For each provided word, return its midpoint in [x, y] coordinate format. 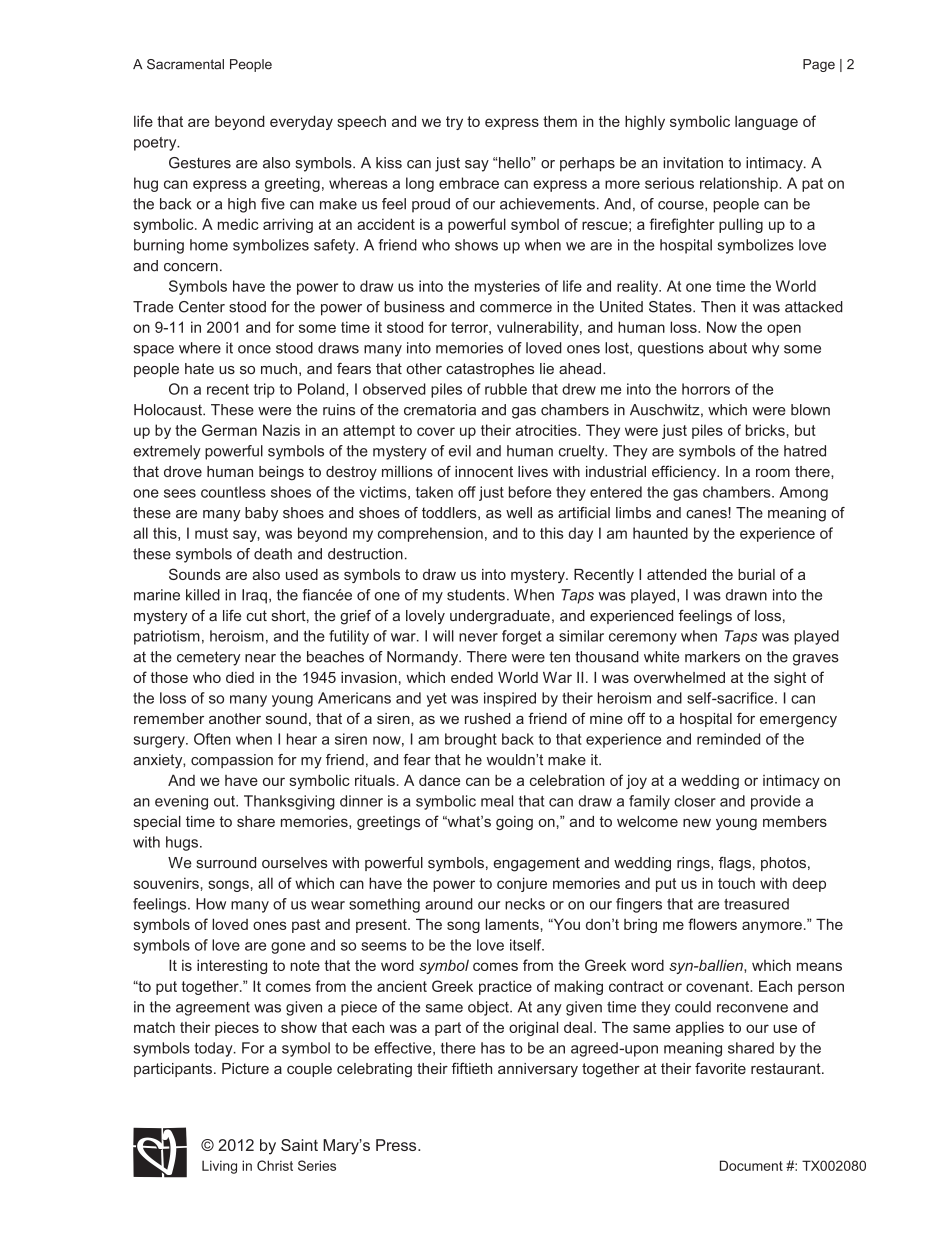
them [560, 121]
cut [256, 615]
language [766, 123]
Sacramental [185, 64]
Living [219, 1167]
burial [756, 574]
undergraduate [500, 617]
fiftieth [471, 1068]
